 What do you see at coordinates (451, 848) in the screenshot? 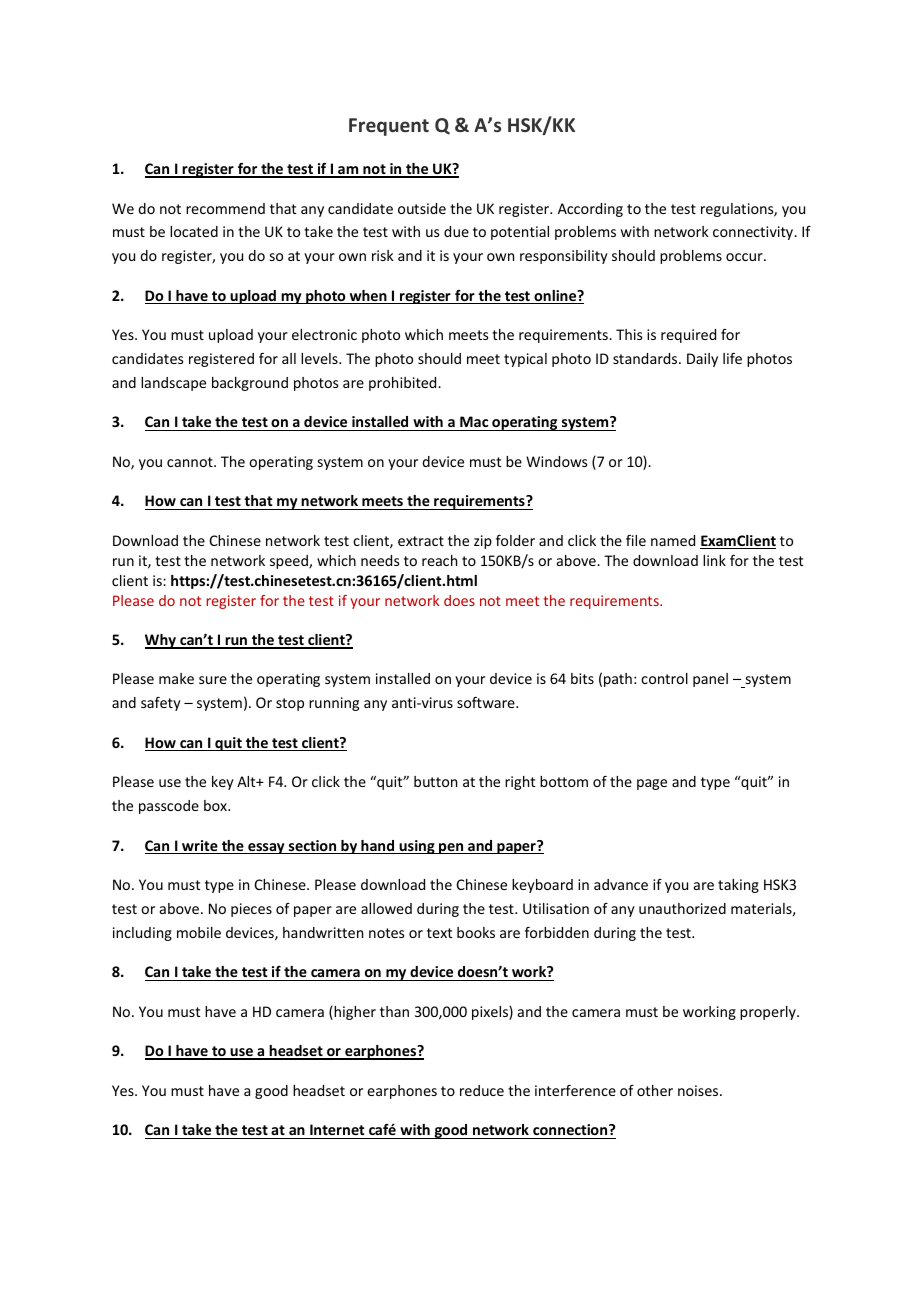
I see `pen` at bounding box center [451, 848].
